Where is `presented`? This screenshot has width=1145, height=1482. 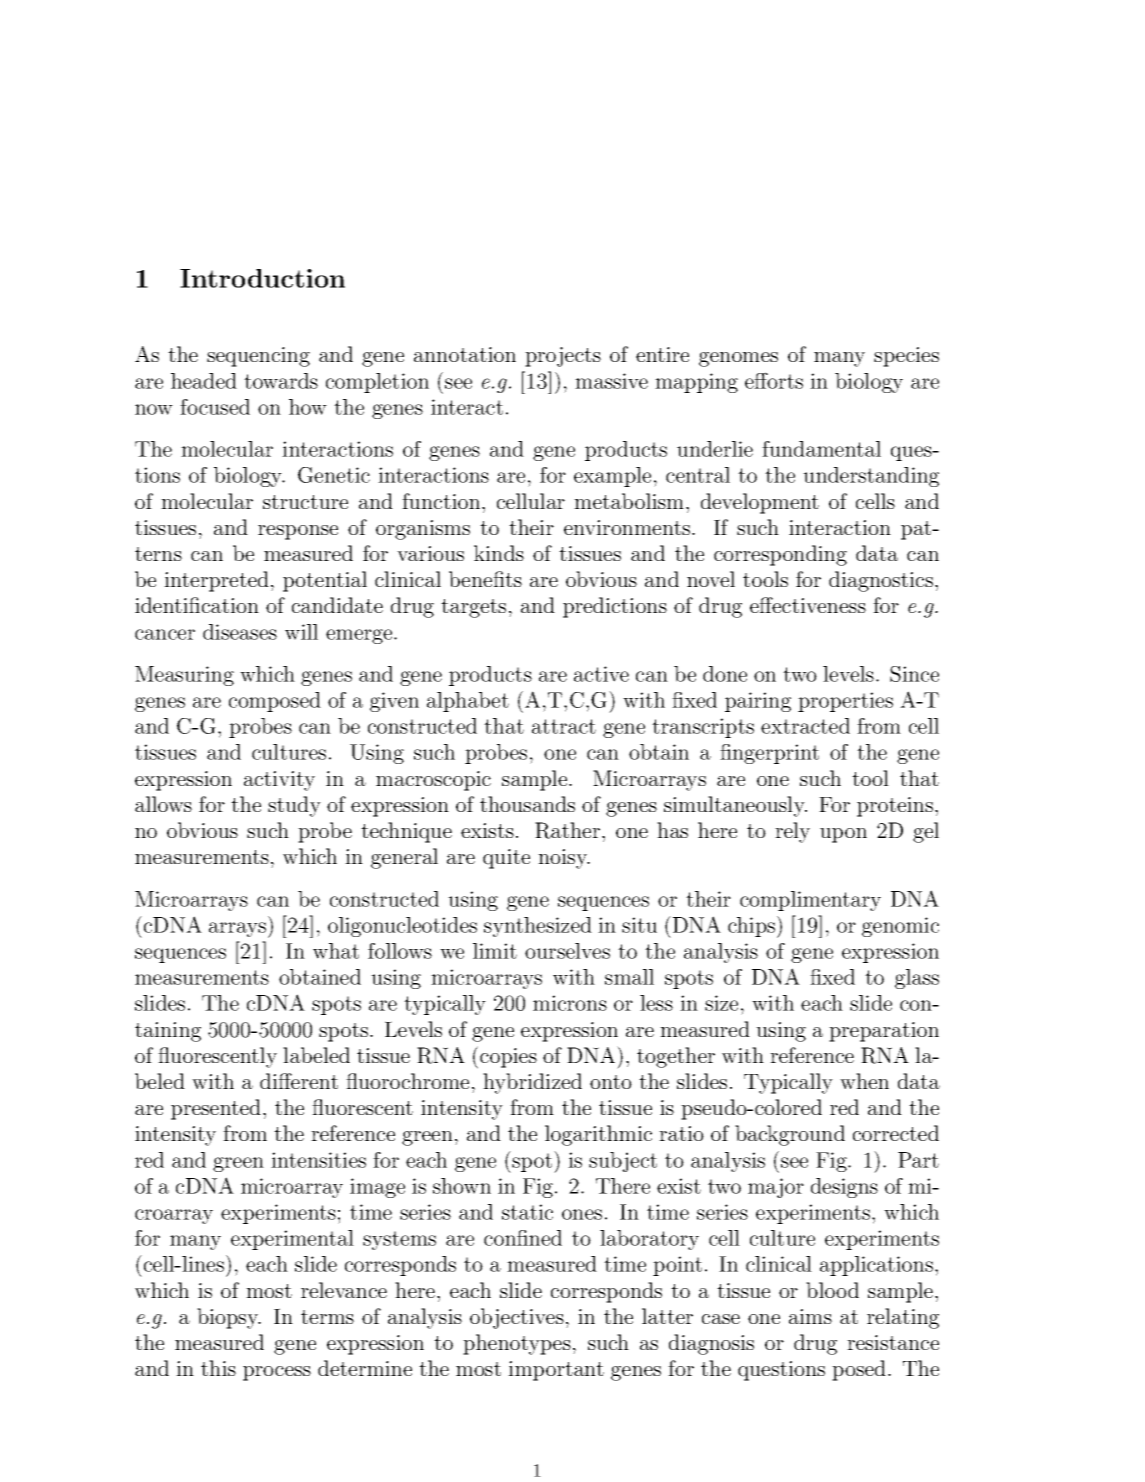
presented is located at coordinates (216, 1109).
